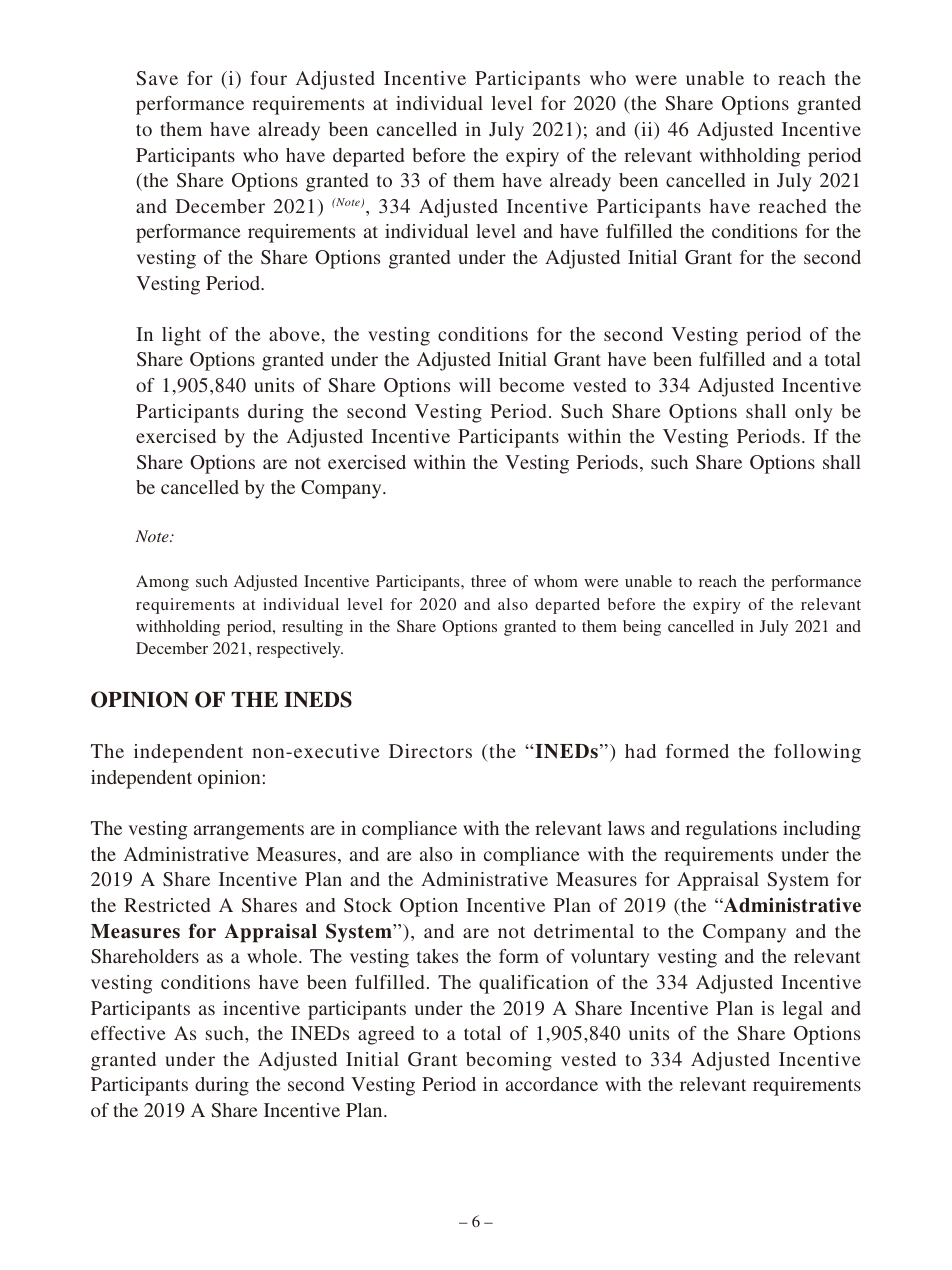  Describe the element at coordinates (128, 1033) in the screenshot. I see `effective` at that location.
